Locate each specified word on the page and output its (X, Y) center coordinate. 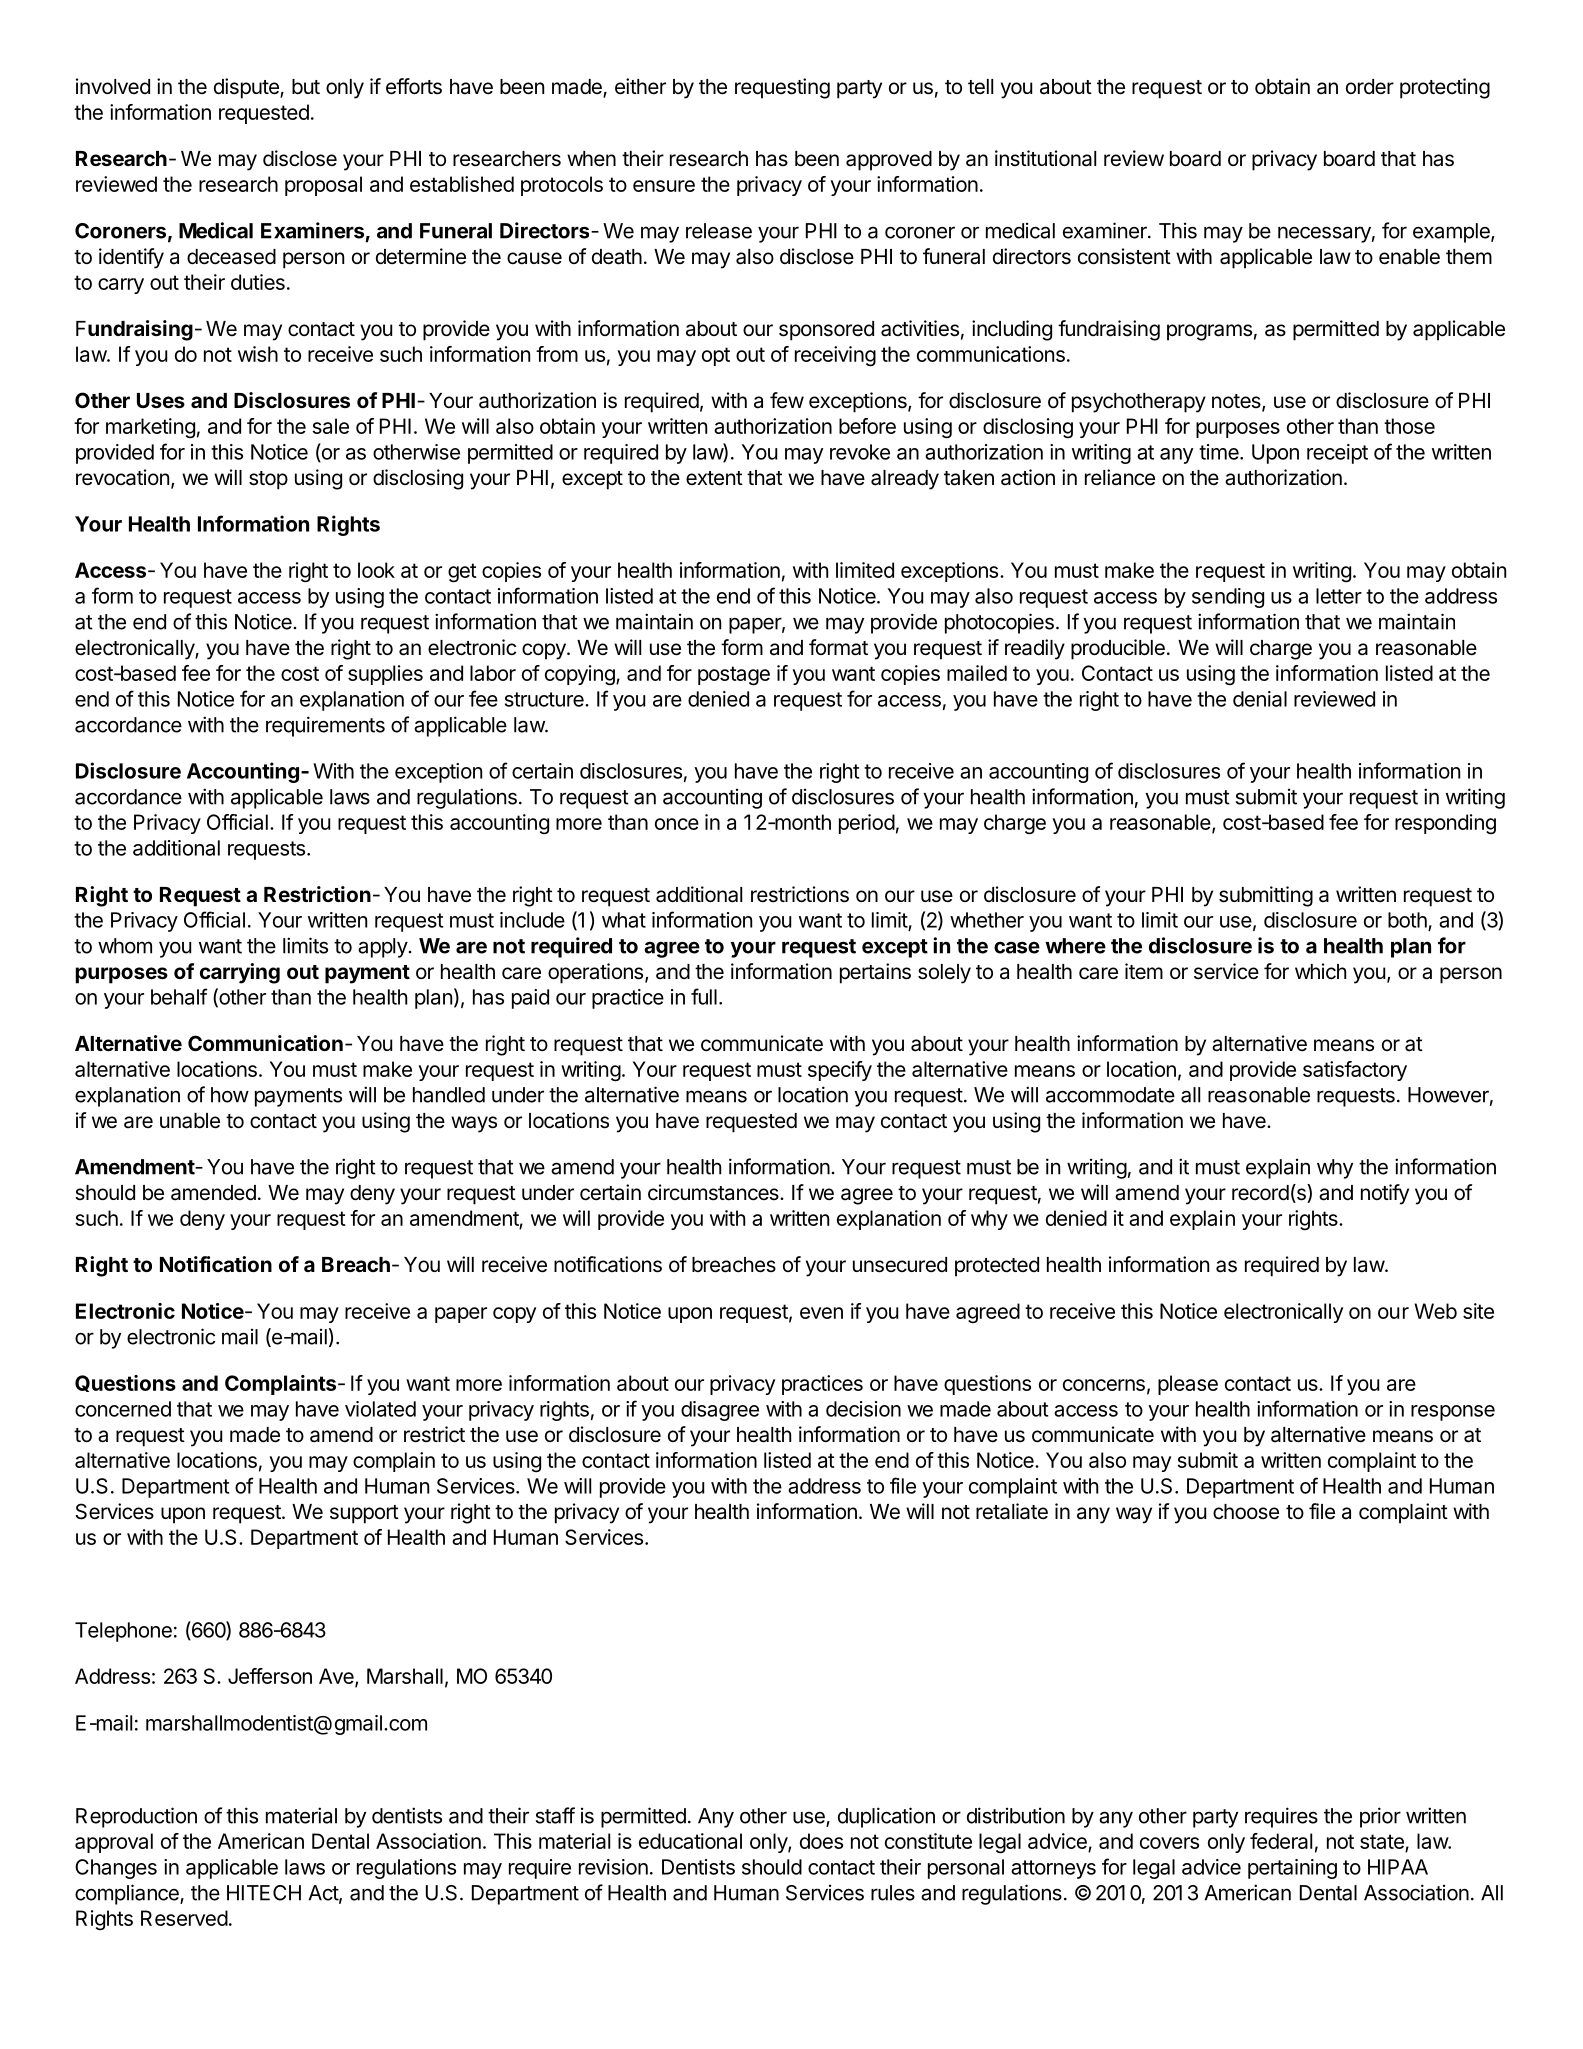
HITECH (264, 1893)
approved (889, 161)
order (1370, 86)
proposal (323, 186)
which (1320, 971)
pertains (875, 973)
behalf (179, 996)
